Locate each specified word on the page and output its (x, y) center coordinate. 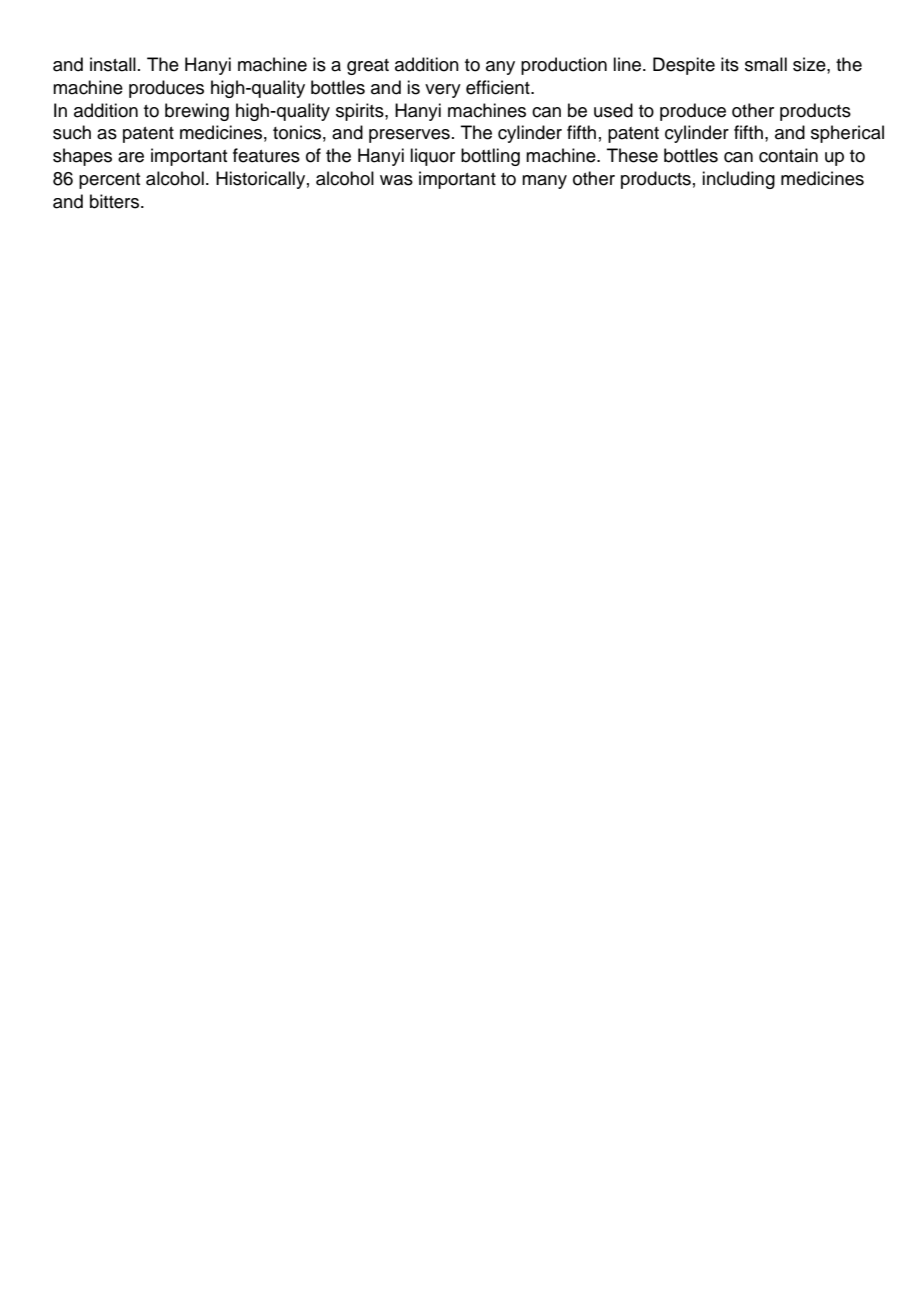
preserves (409, 136)
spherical (847, 134)
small (766, 64)
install (113, 64)
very (443, 91)
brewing (197, 112)
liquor (432, 157)
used (613, 110)
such (72, 132)
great (368, 67)
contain (788, 155)
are (131, 157)
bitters (116, 201)
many (544, 182)
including (738, 180)
